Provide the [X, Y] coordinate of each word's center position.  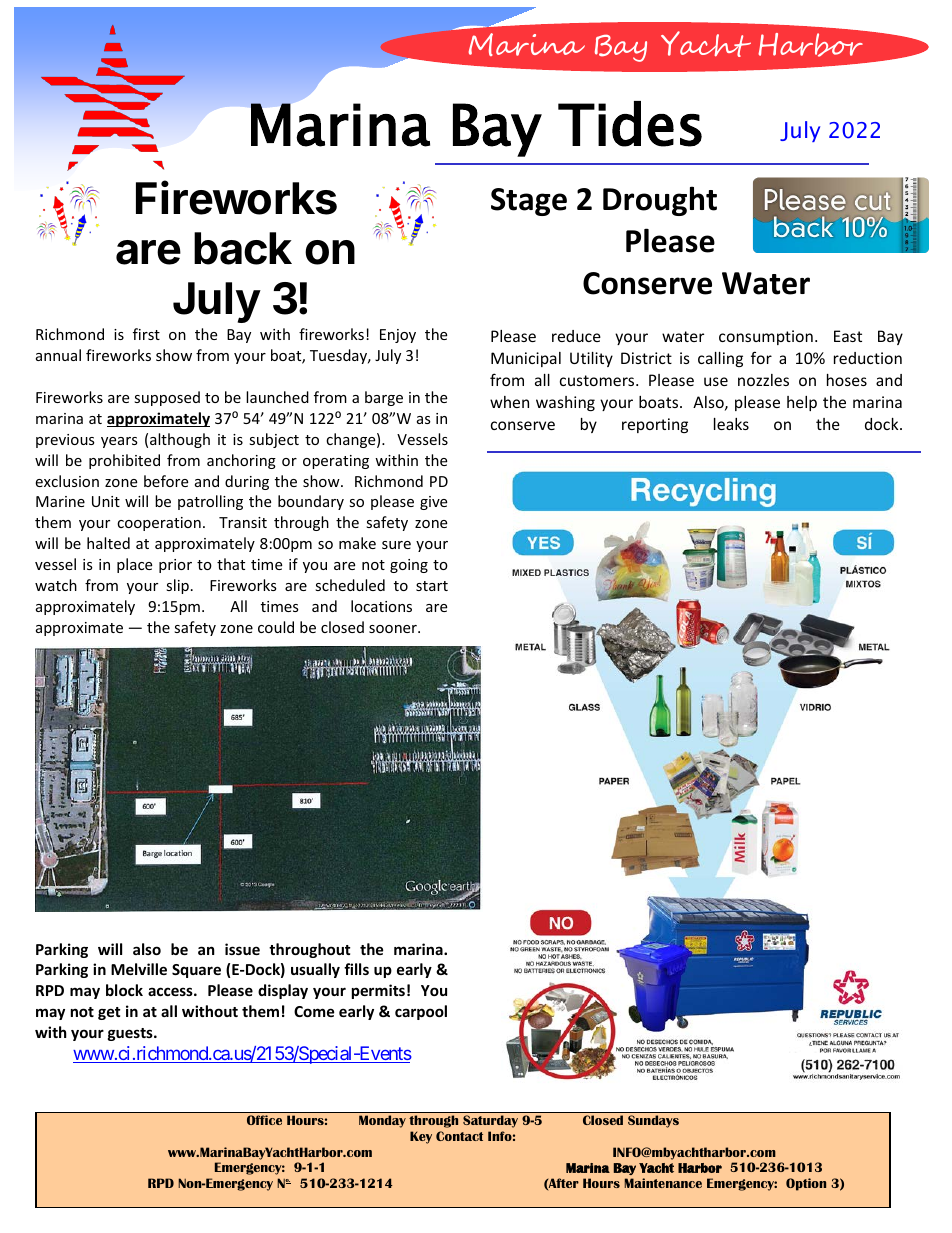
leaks [731, 424]
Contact [459, 1136]
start [432, 586]
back [243, 248]
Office [264, 1120]
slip [177, 586]
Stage [529, 202]
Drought [660, 201]
